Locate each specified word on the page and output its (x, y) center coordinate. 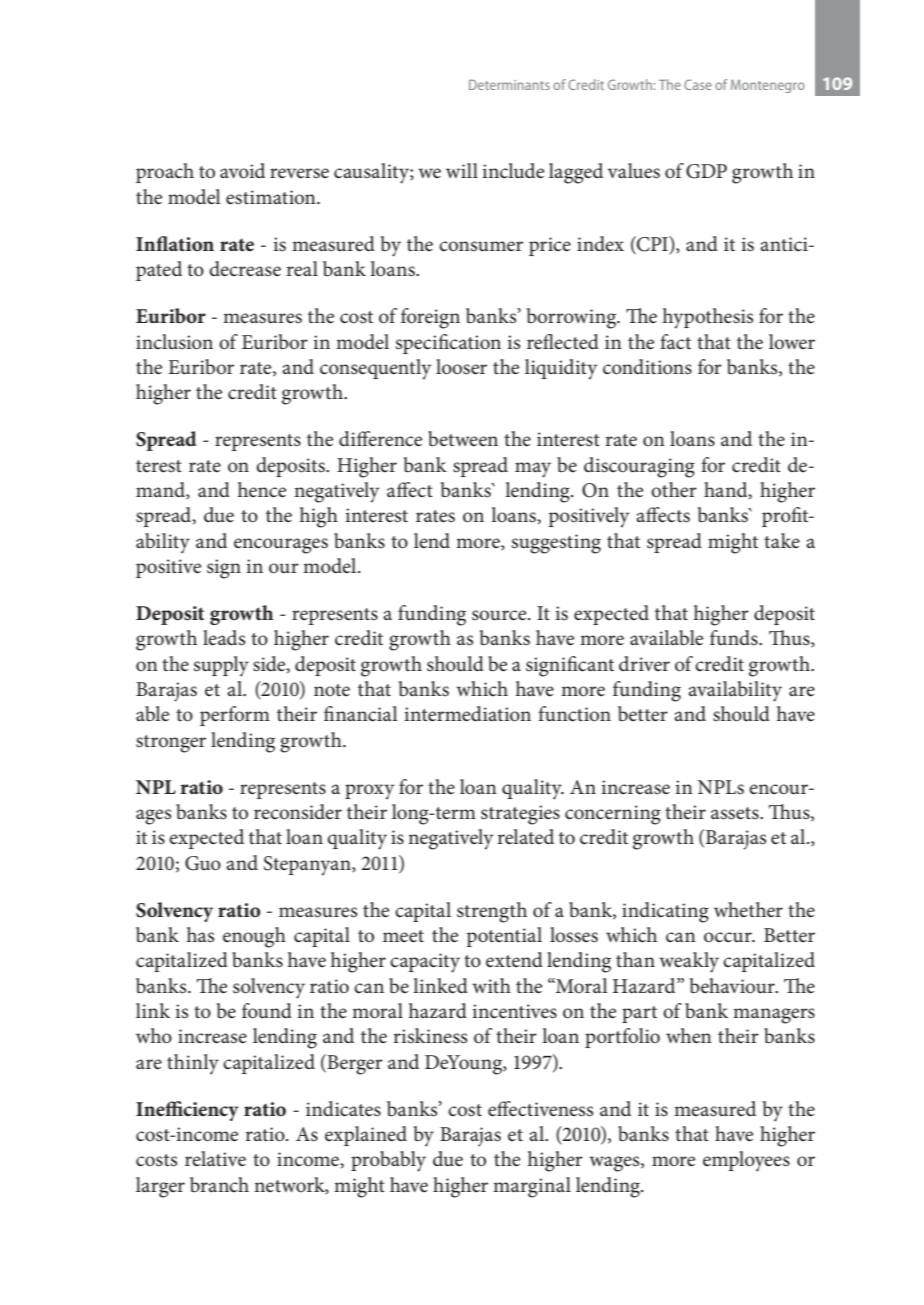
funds (735, 638)
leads (224, 638)
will (462, 170)
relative (215, 1159)
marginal (532, 1187)
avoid (242, 171)
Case (698, 84)
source (500, 615)
